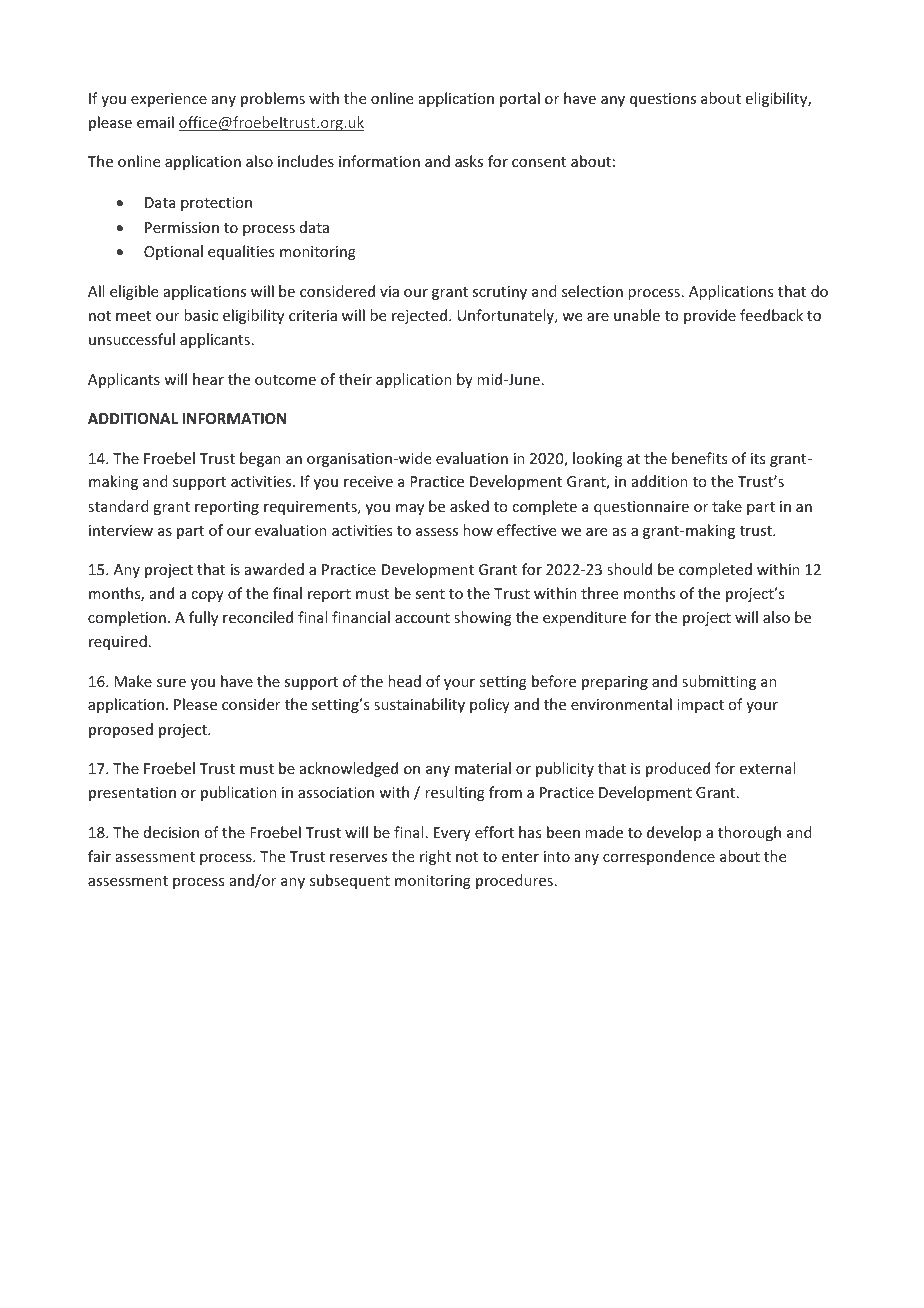 The width and height of the screenshot is (924, 1308). I want to click on questions, so click(663, 100).
